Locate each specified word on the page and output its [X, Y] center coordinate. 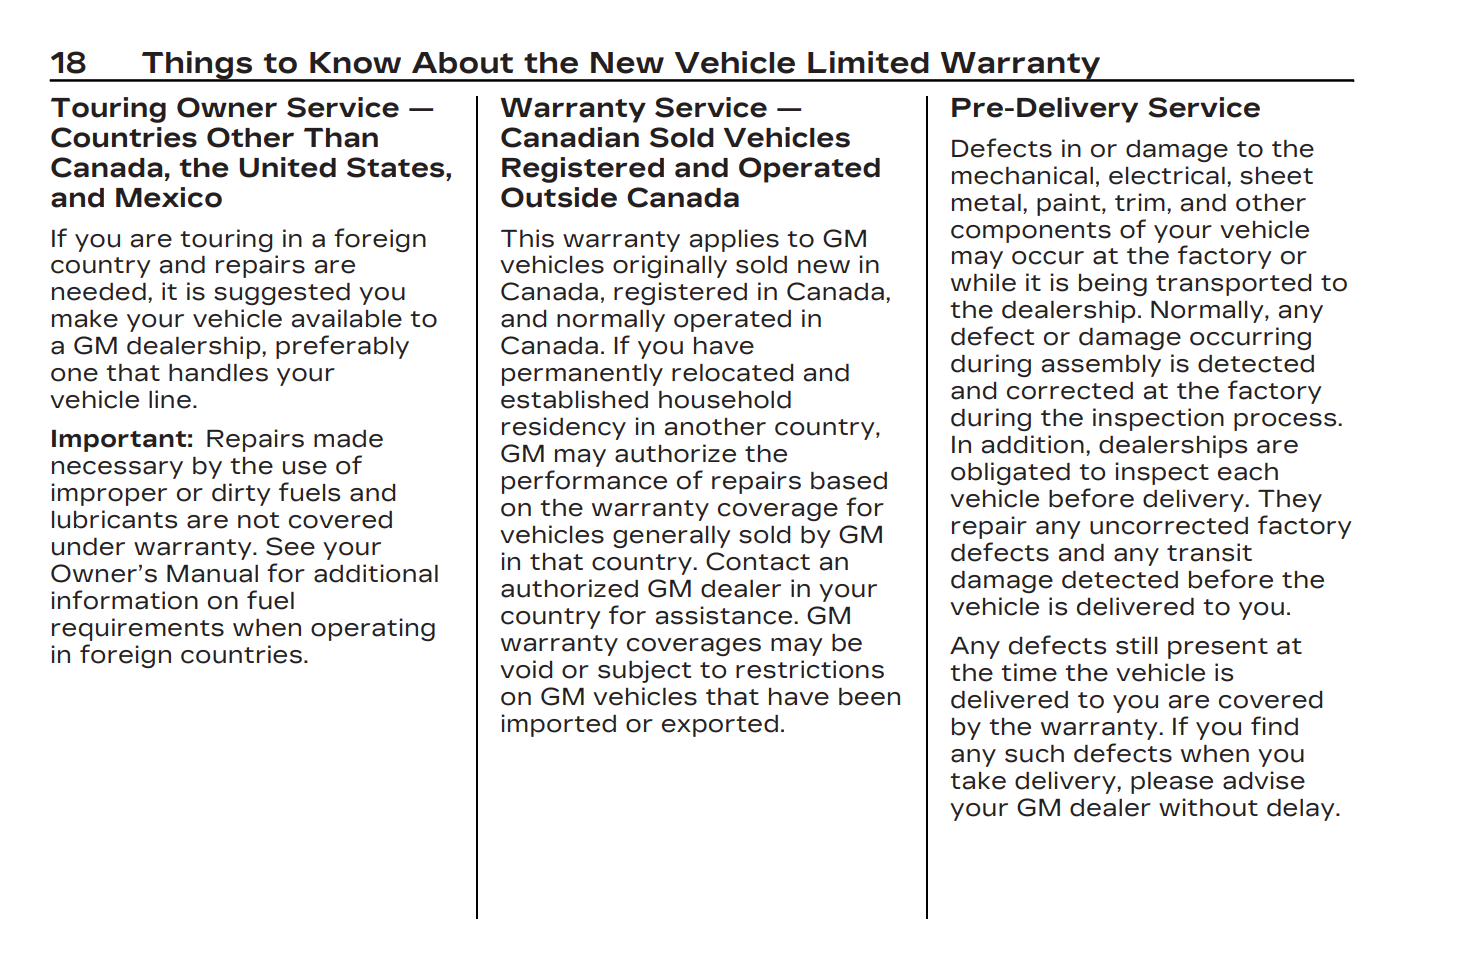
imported [558, 725]
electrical [1167, 175]
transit [1209, 552]
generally [671, 537]
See [290, 546]
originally [670, 266]
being [1113, 284]
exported [720, 726]
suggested [282, 294]
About [462, 63]
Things [197, 66]
